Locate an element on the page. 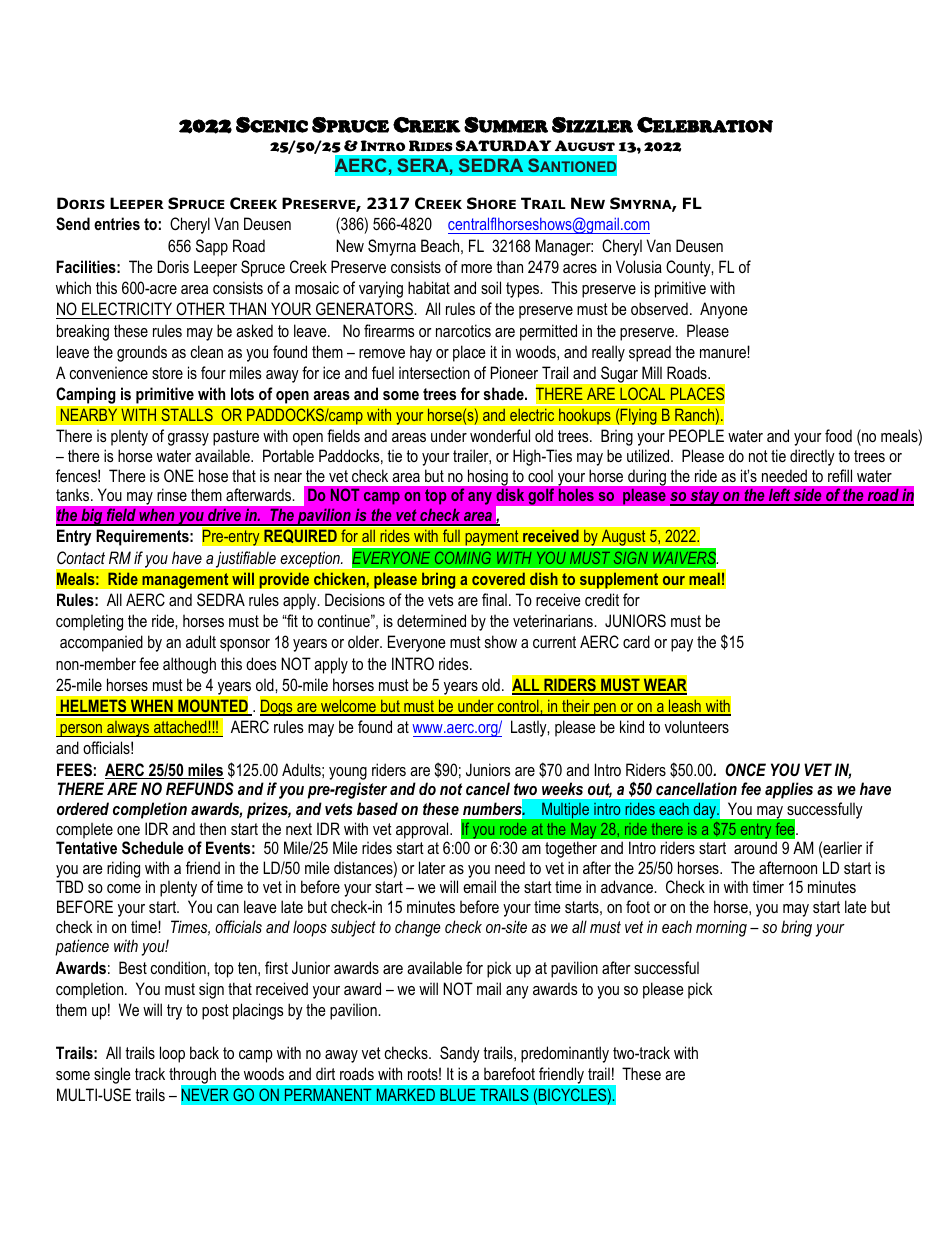 Image resolution: width=952 pixels, height=1233 pixels. riding is located at coordinates (123, 869).
